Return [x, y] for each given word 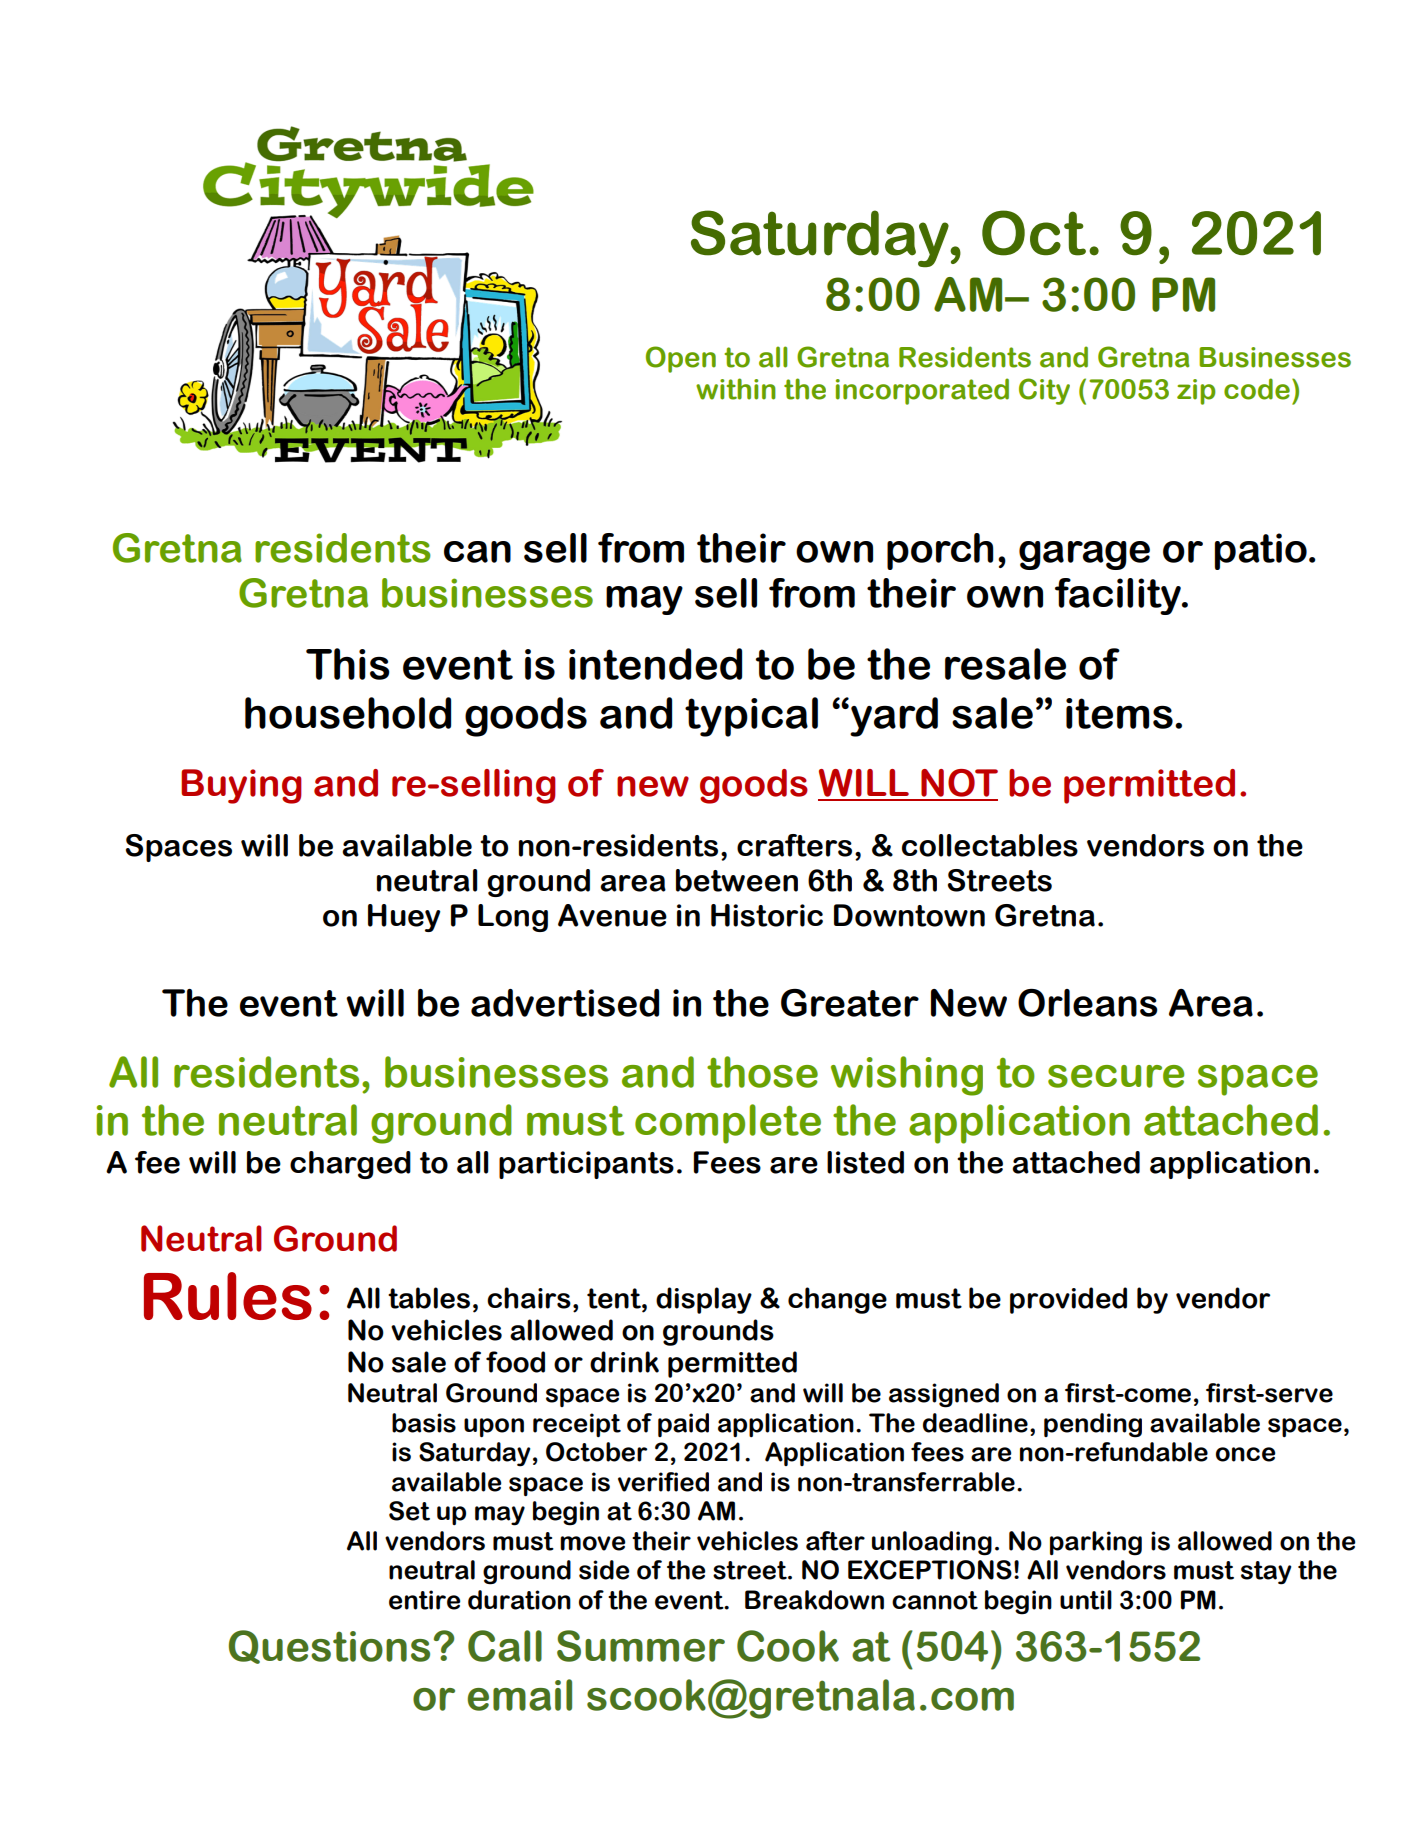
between [737, 880]
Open [681, 359]
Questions [329, 1647]
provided [1068, 1300]
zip [1196, 392]
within [736, 389]
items [1119, 713]
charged [350, 1165]
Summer [641, 1646]
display [704, 1300]
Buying [241, 786]
